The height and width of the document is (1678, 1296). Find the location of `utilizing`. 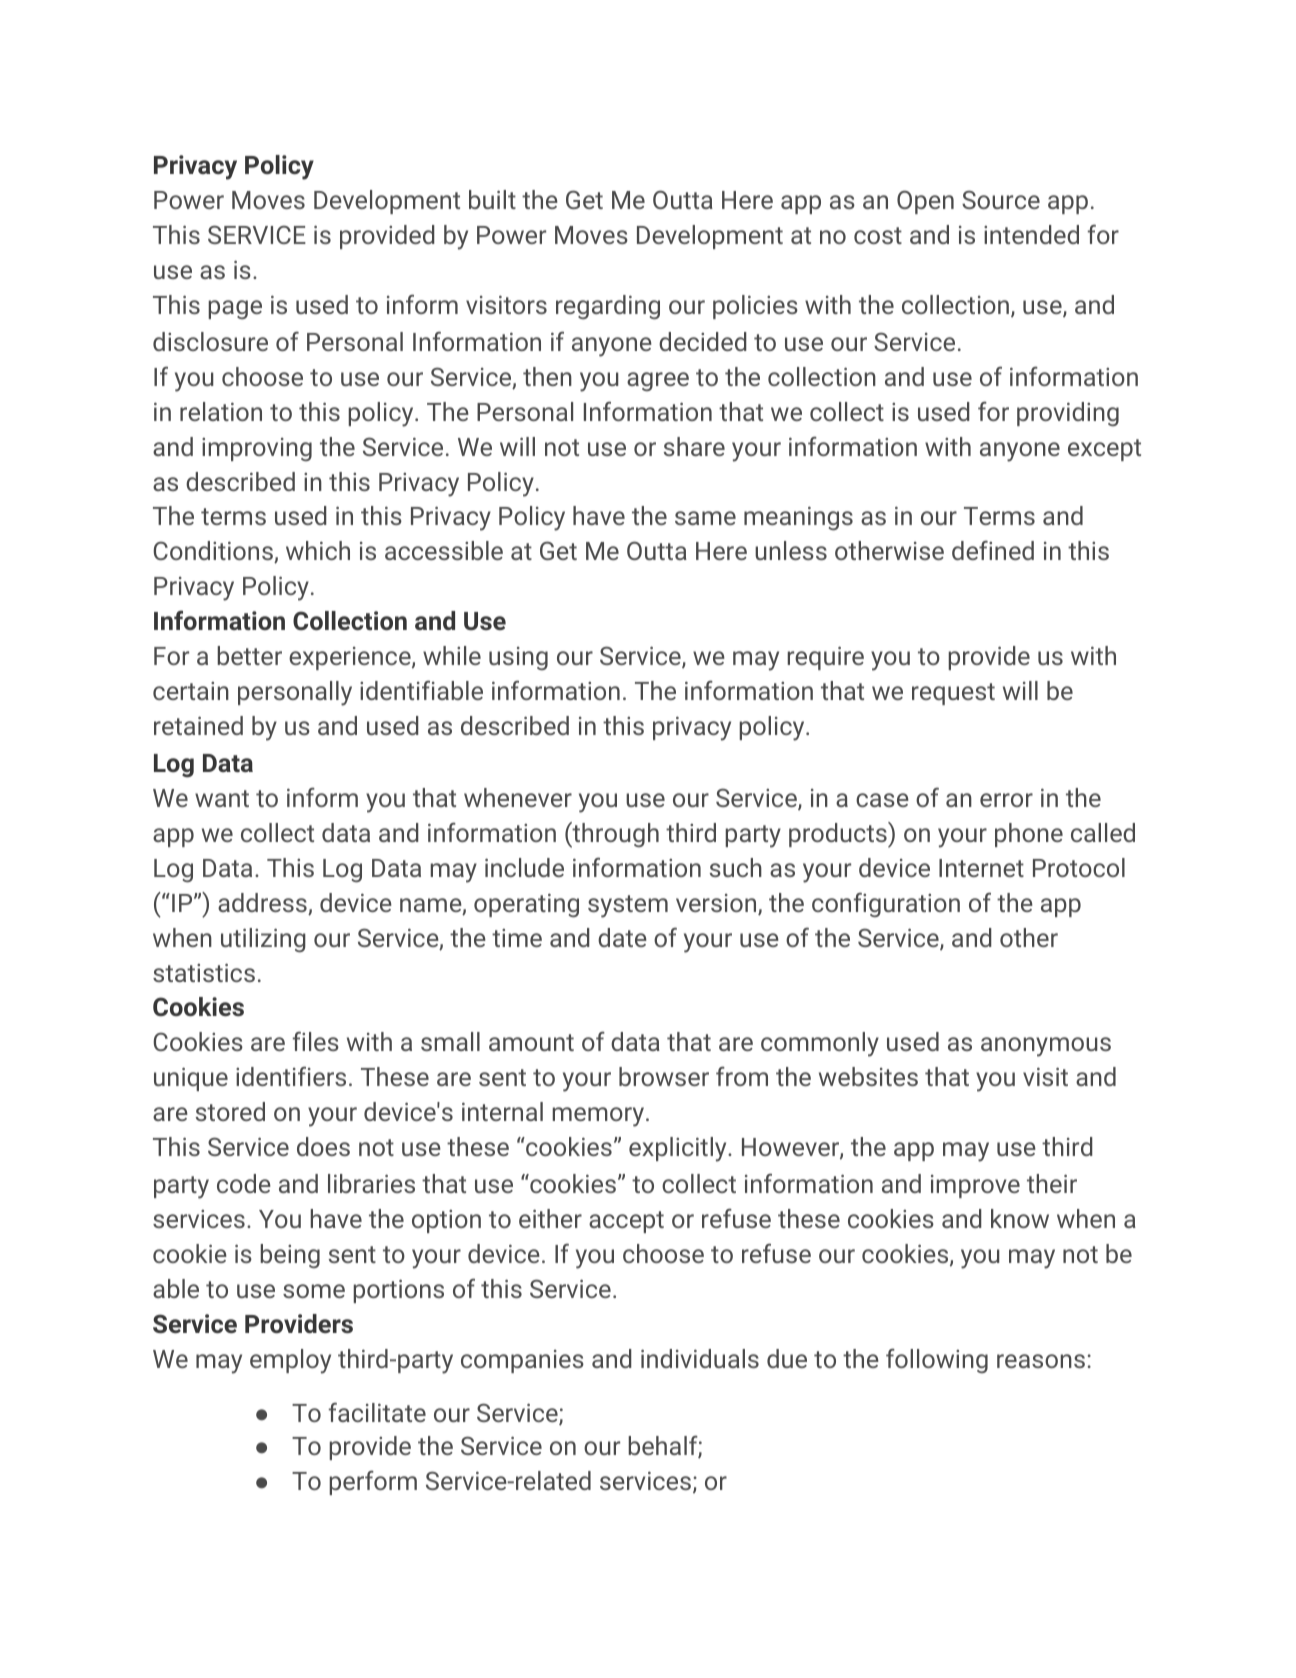

utilizing is located at coordinates (263, 940).
